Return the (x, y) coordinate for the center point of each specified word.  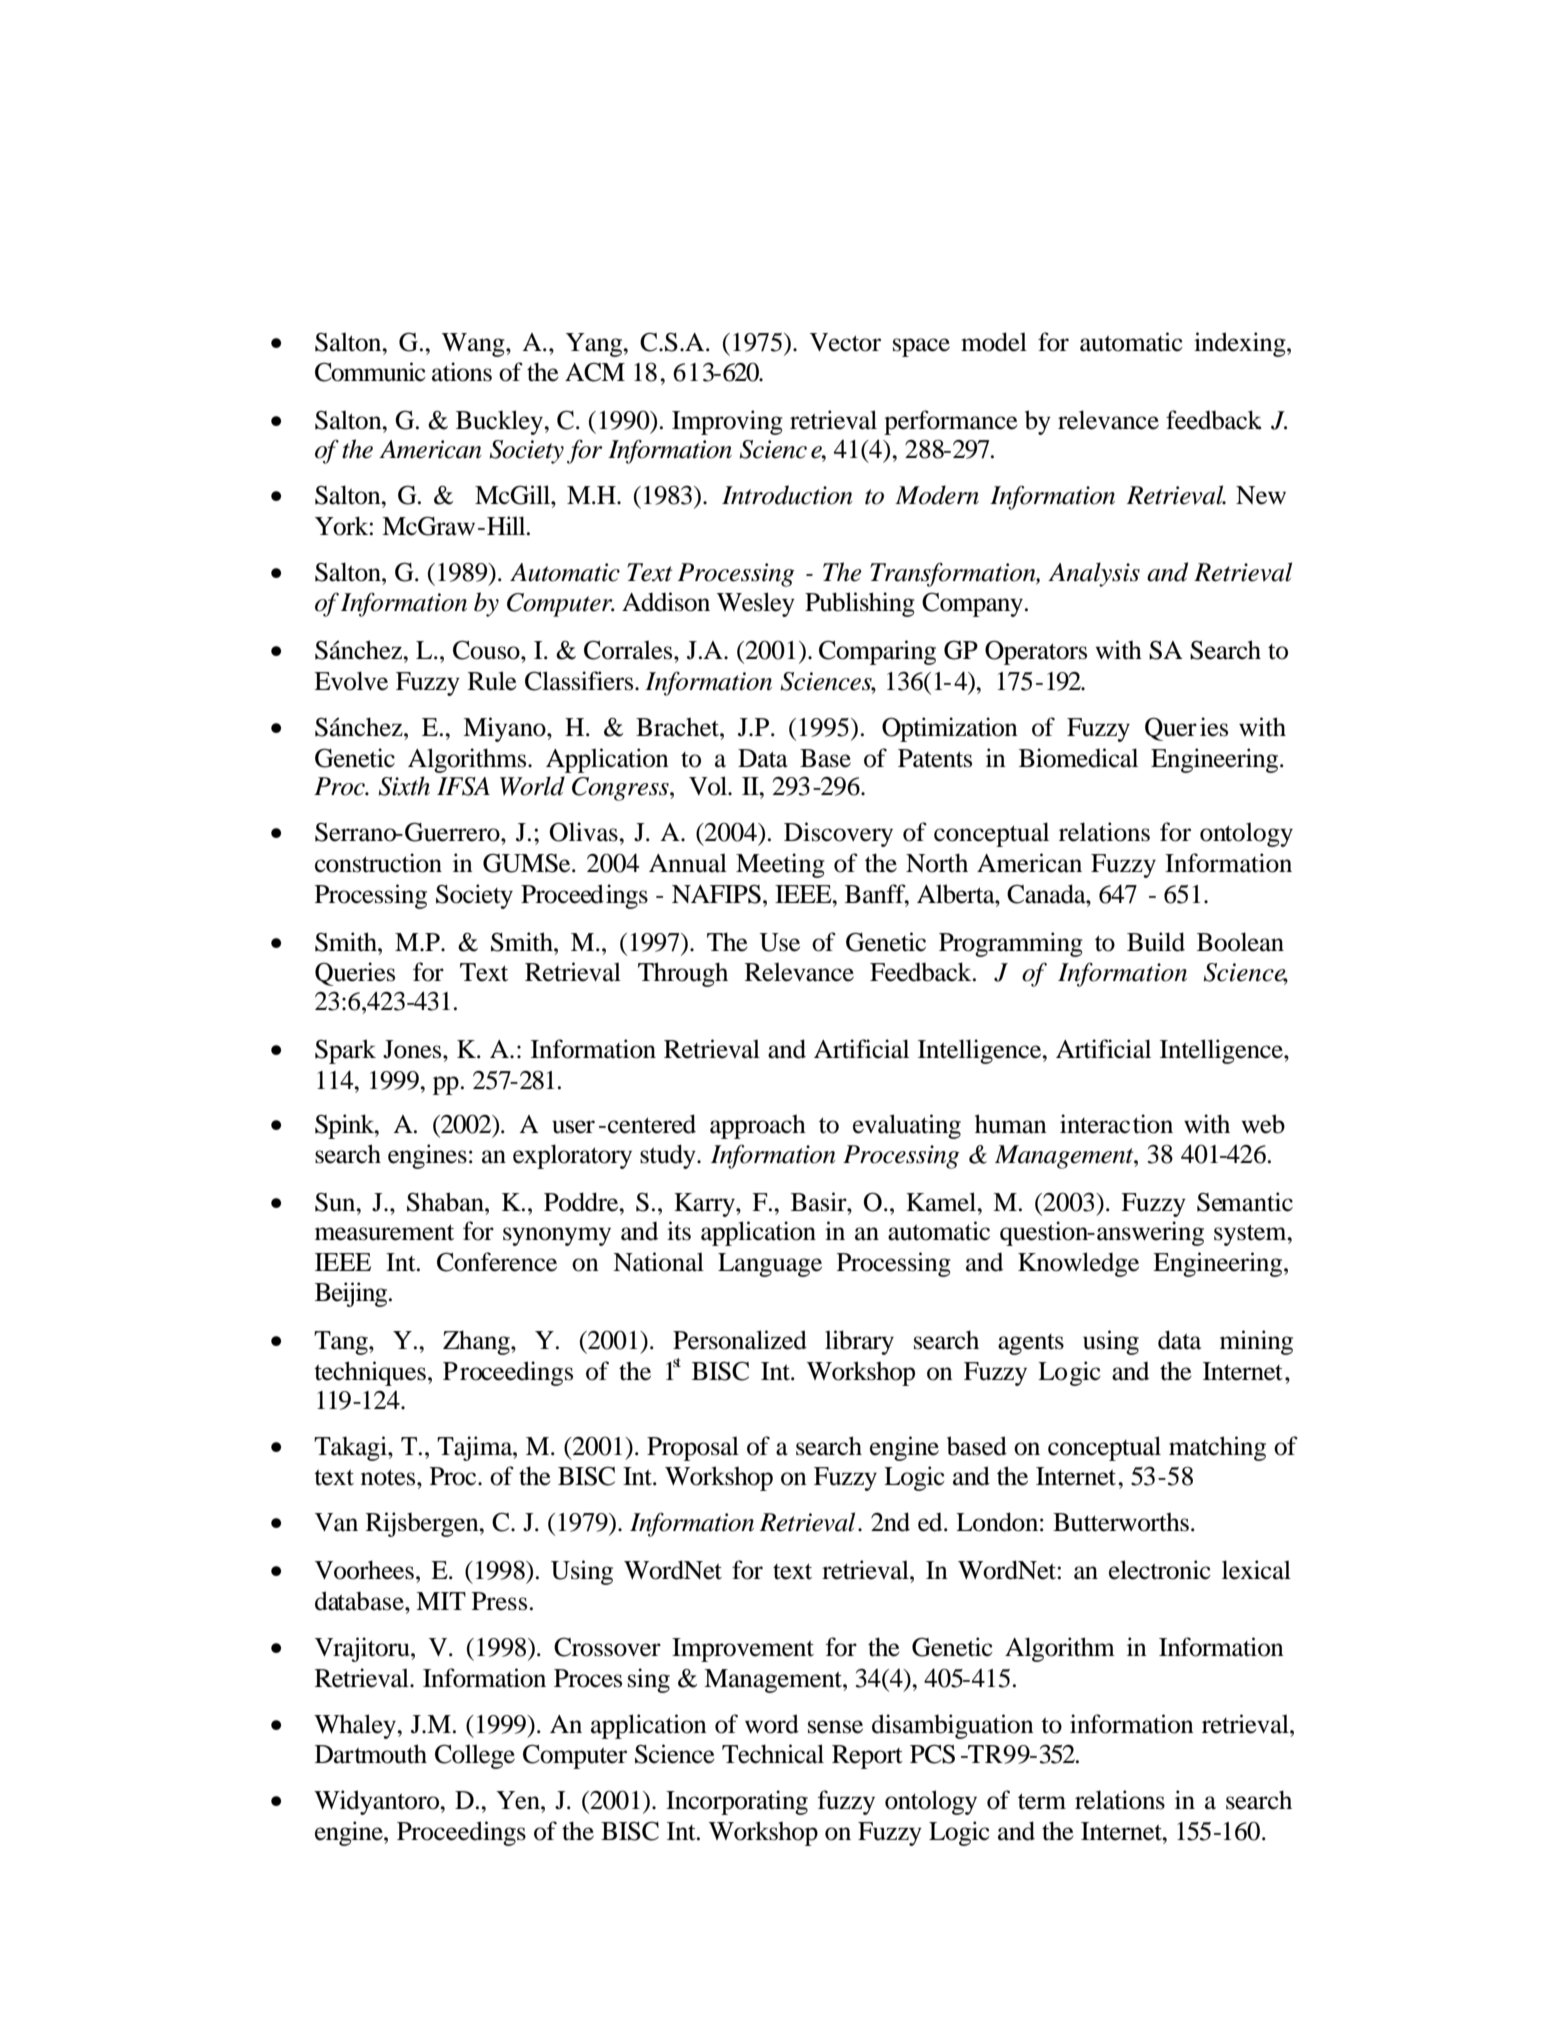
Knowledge (1078, 1264)
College (475, 1756)
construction (378, 863)
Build (1156, 942)
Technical (773, 1754)
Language (770, 1265)
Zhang (477, 1342)
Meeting (780, 865)
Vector (845, 342)
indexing (1241, 344)
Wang (474, 345)
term (1042, 1801)
